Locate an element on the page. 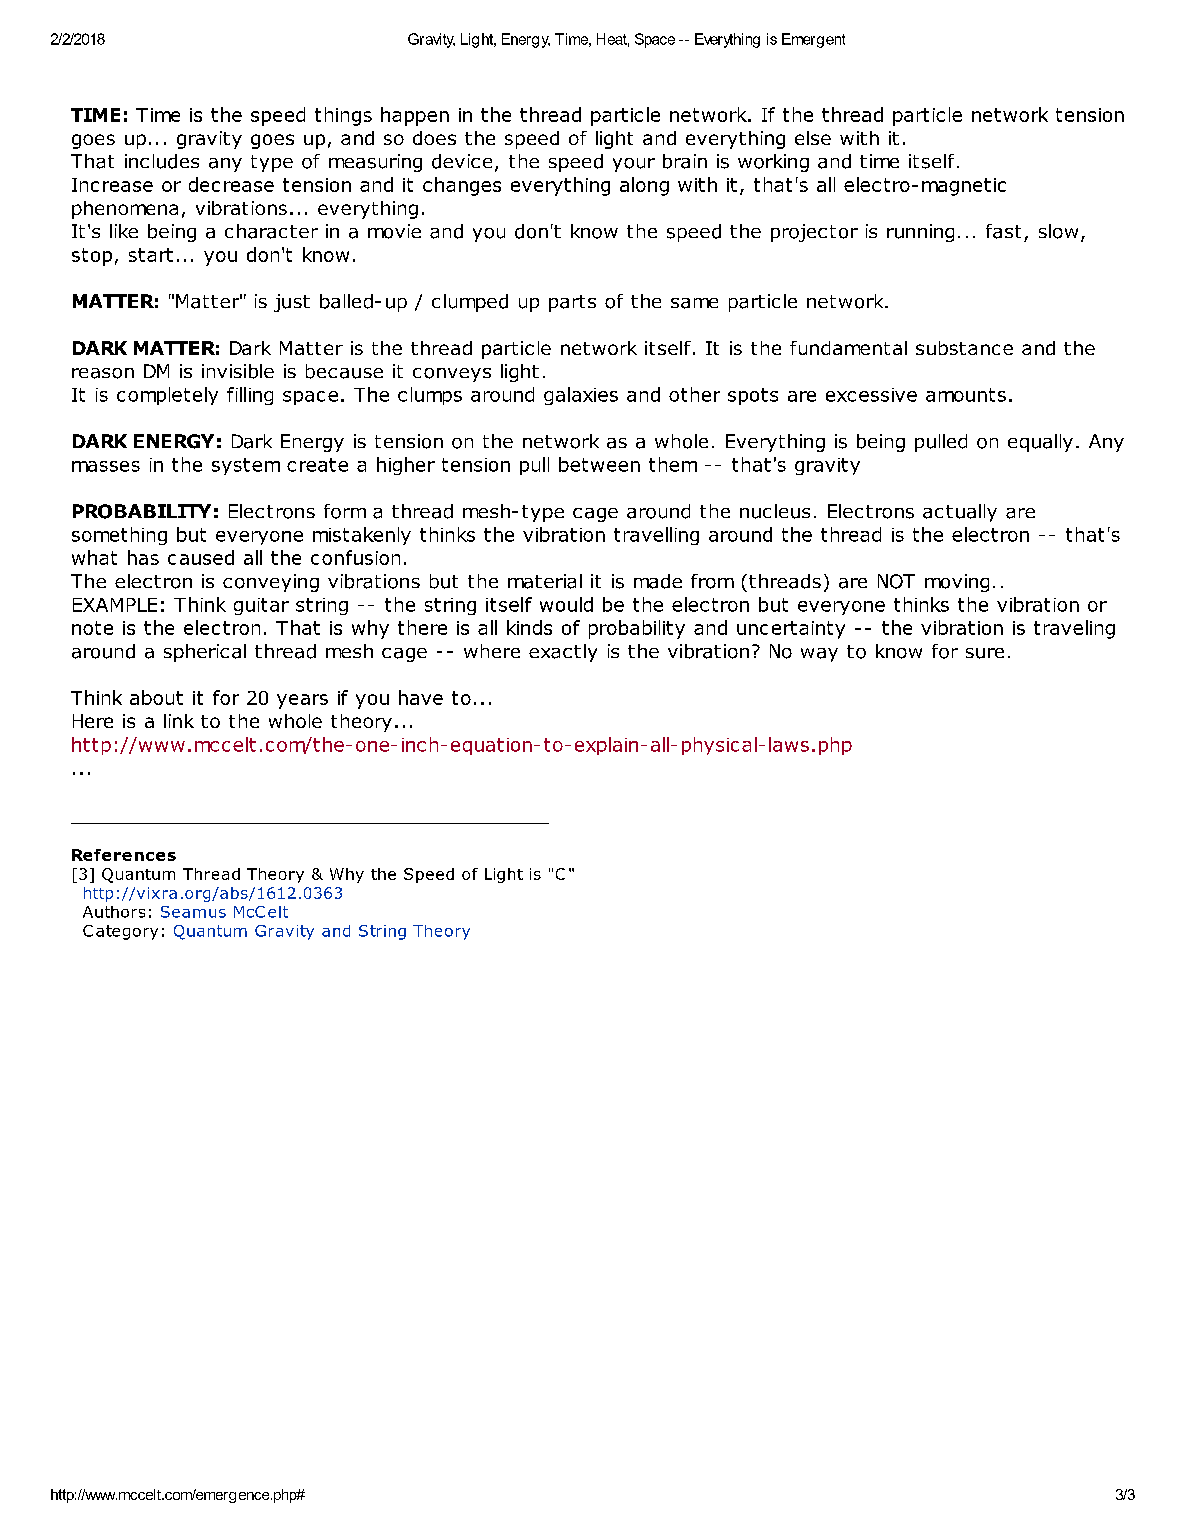 Image resolution: width=1185 pixels, height=1533 pixels. actually is located at coordinates (960, 513).
